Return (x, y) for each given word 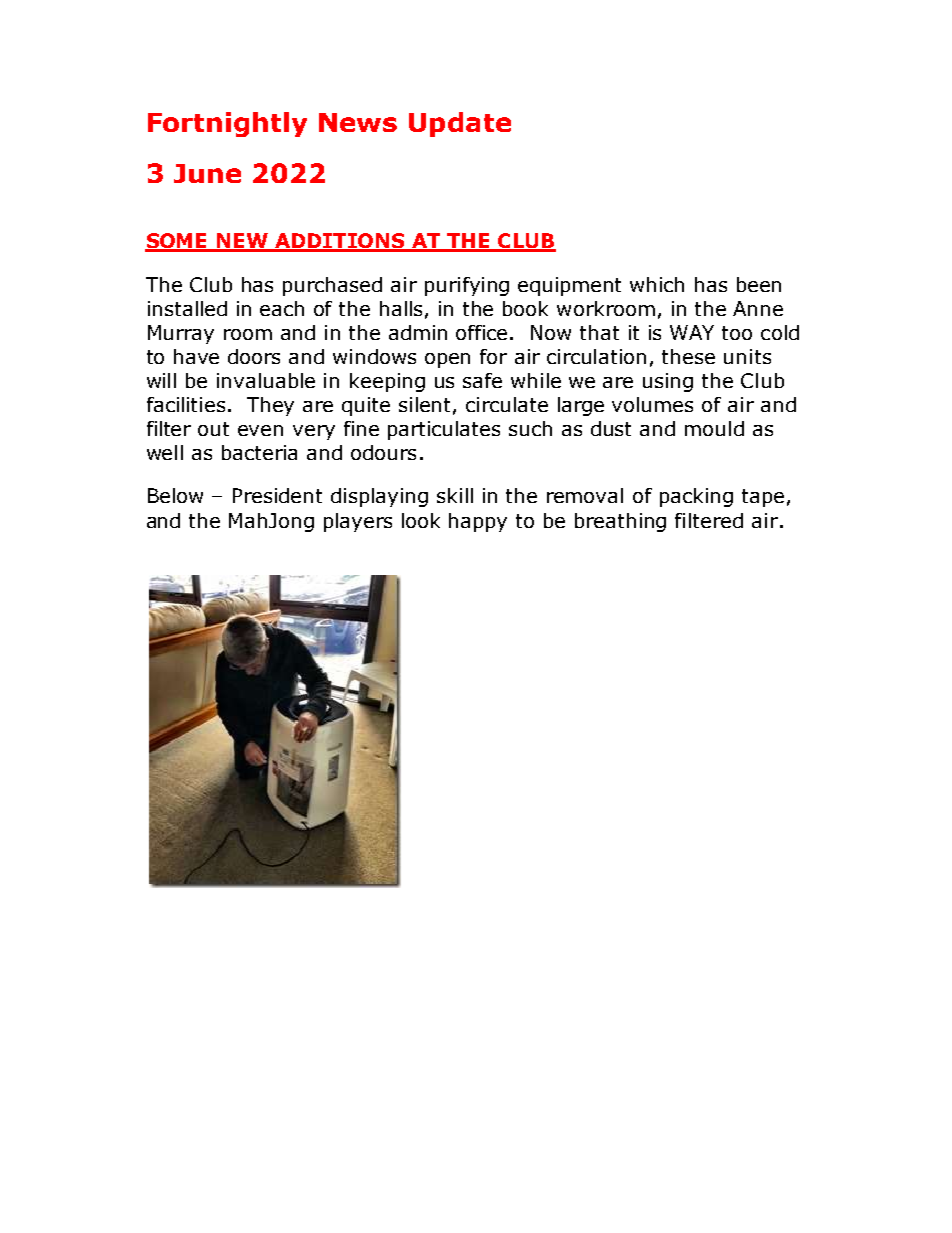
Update (460, 124)
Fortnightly (227, 124)
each (282, 308)
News (358, 122)
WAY (692, 332)
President (277, 495)
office (483, 332)
